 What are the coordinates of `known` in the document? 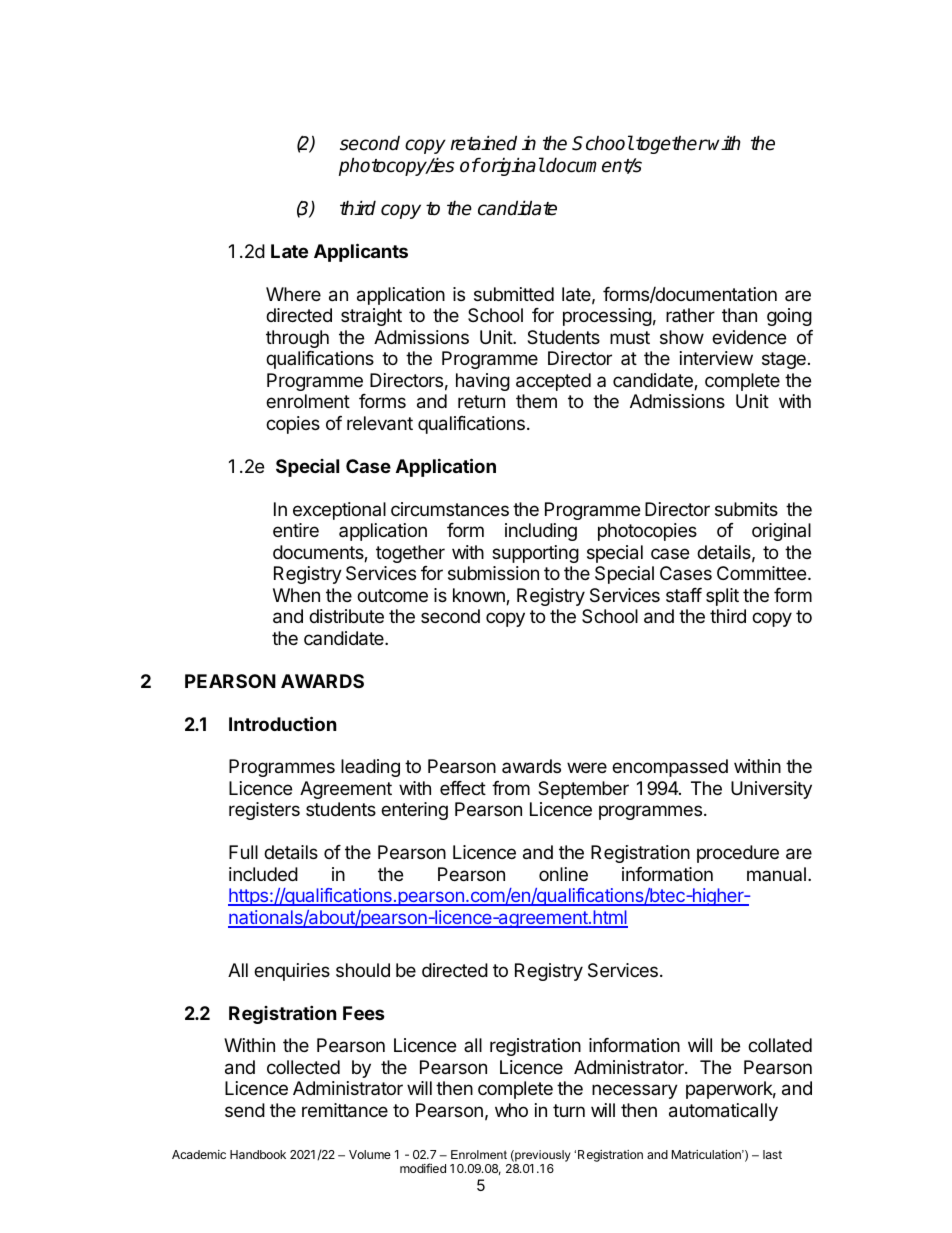 It's located at (480, 596).
